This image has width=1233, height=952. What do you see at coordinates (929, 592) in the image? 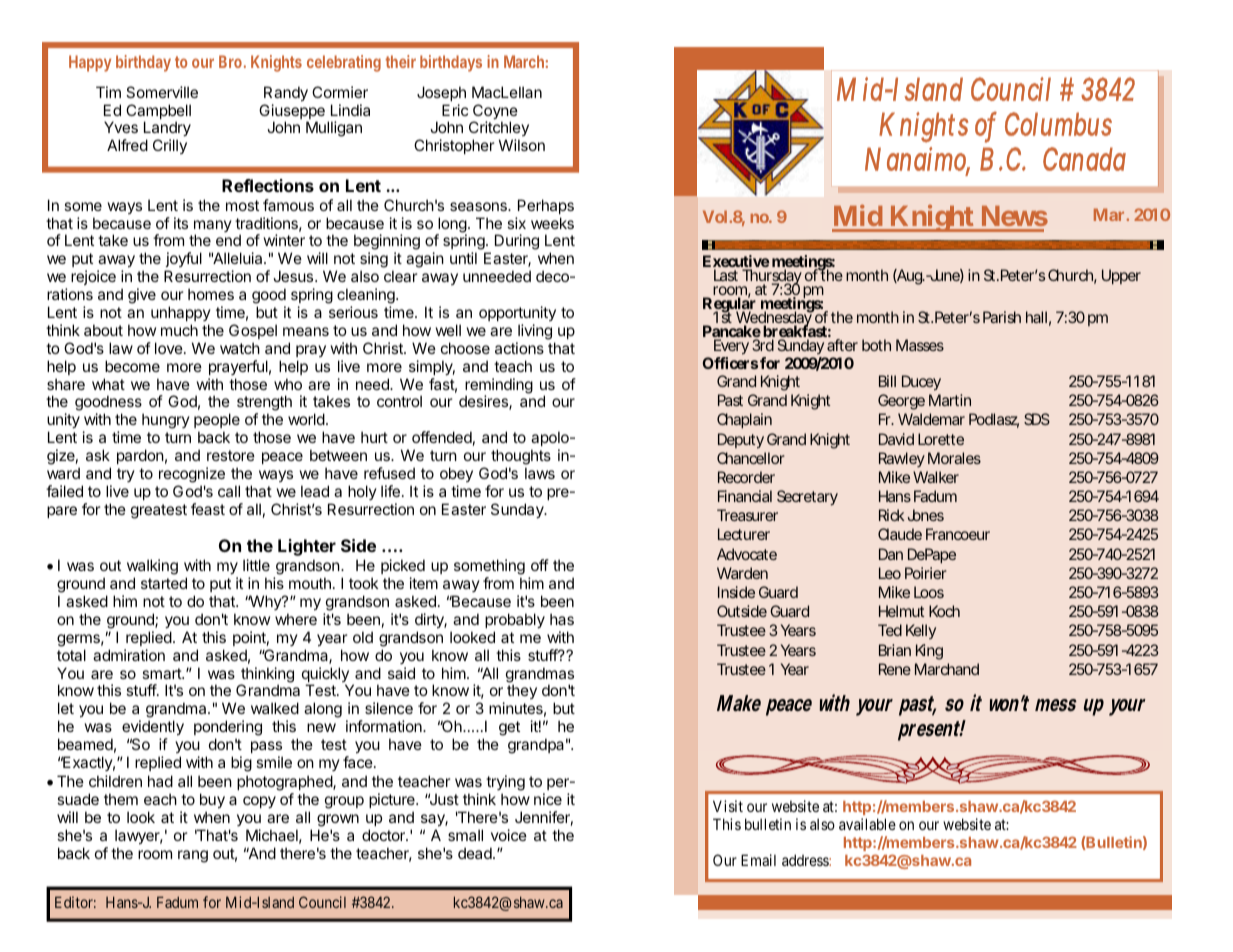
I see `Loos` at bounding box center [929, 592].
